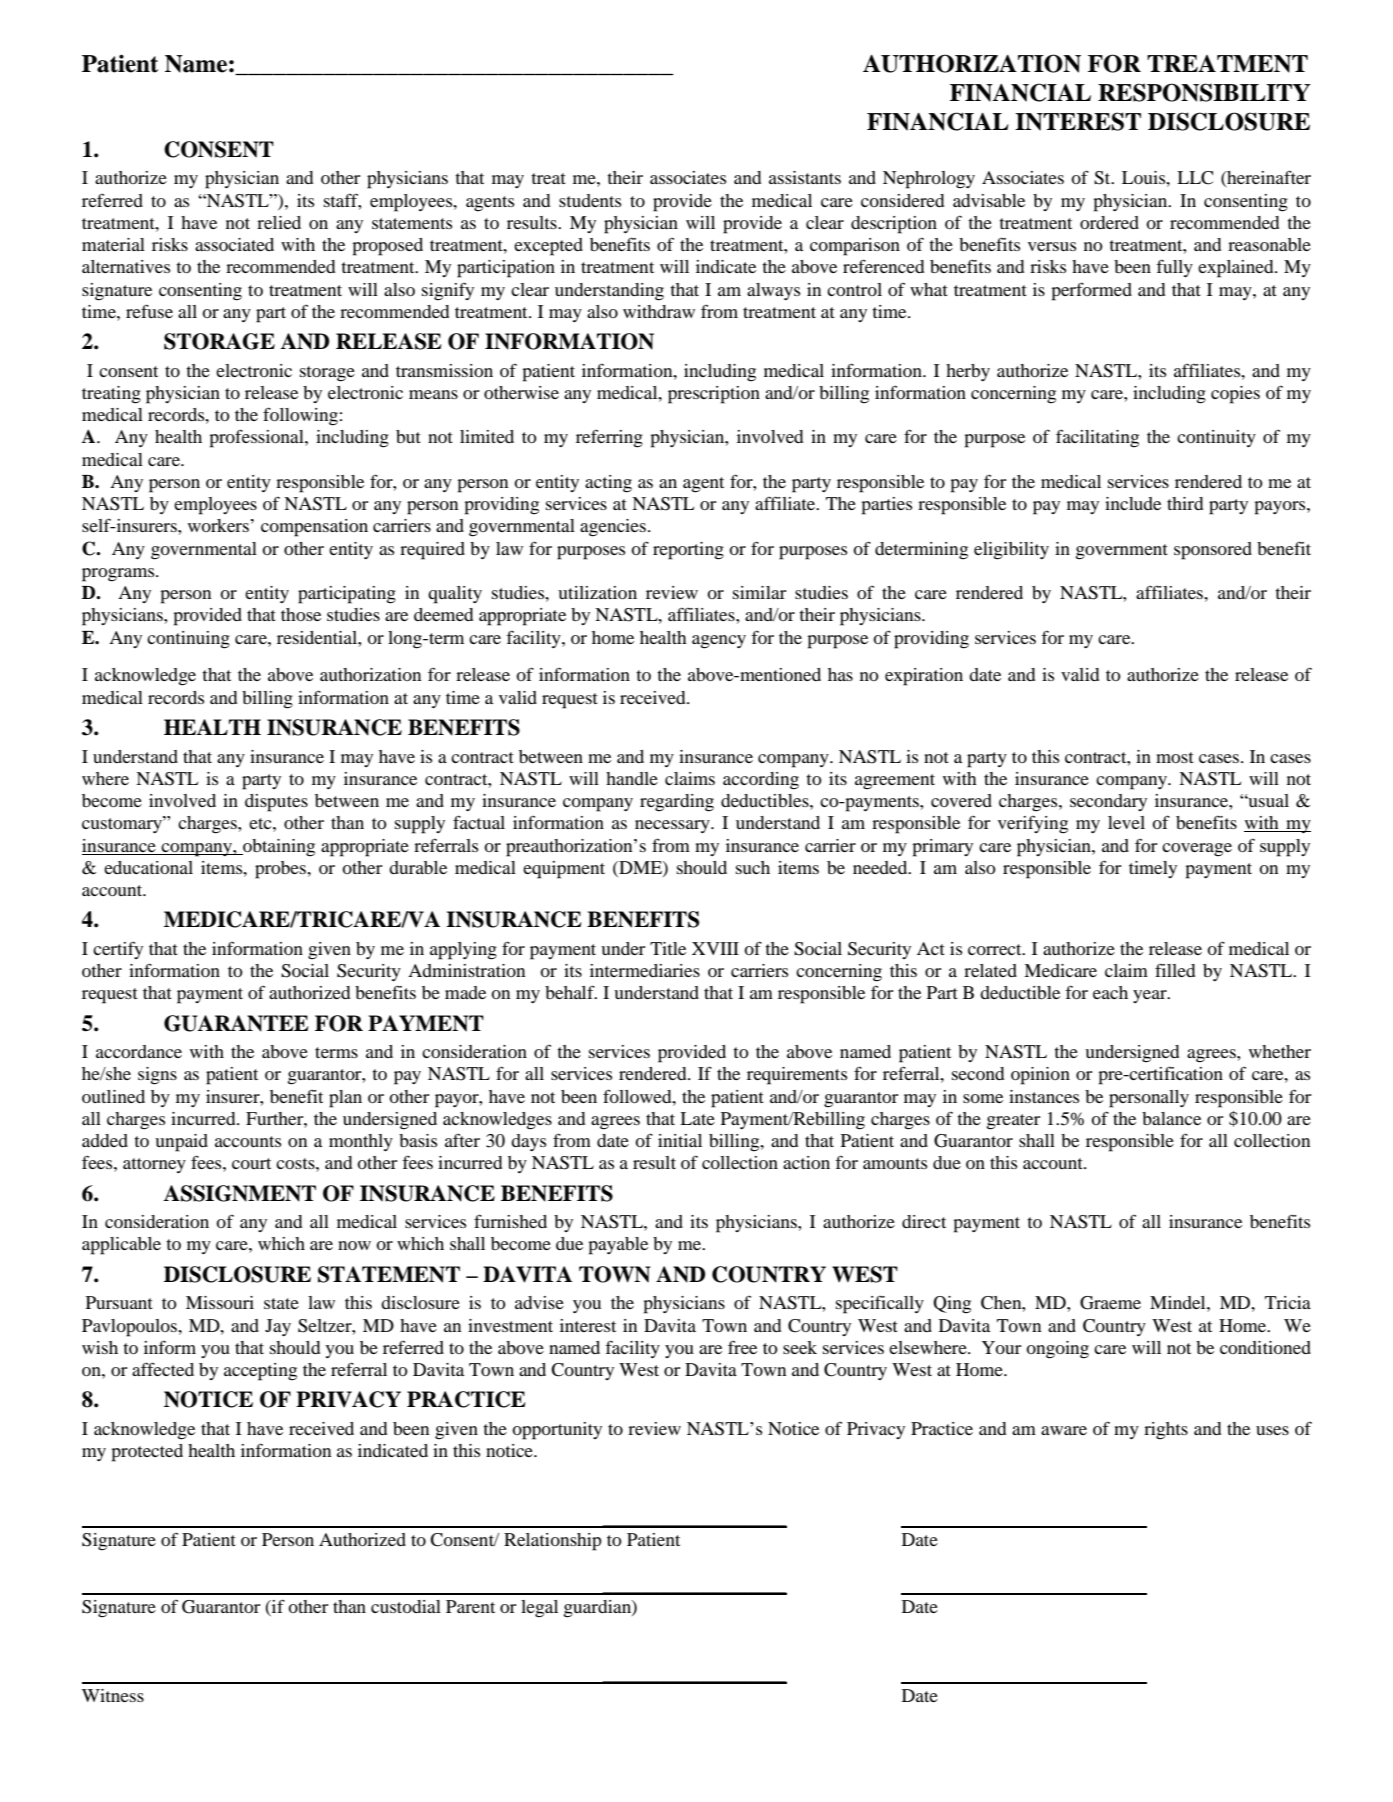 The height and width of the document is (1802, 1393). What do you see at coordinates (188, 640) in the document?
I see `continuing` at bounding box center [188, 640].
